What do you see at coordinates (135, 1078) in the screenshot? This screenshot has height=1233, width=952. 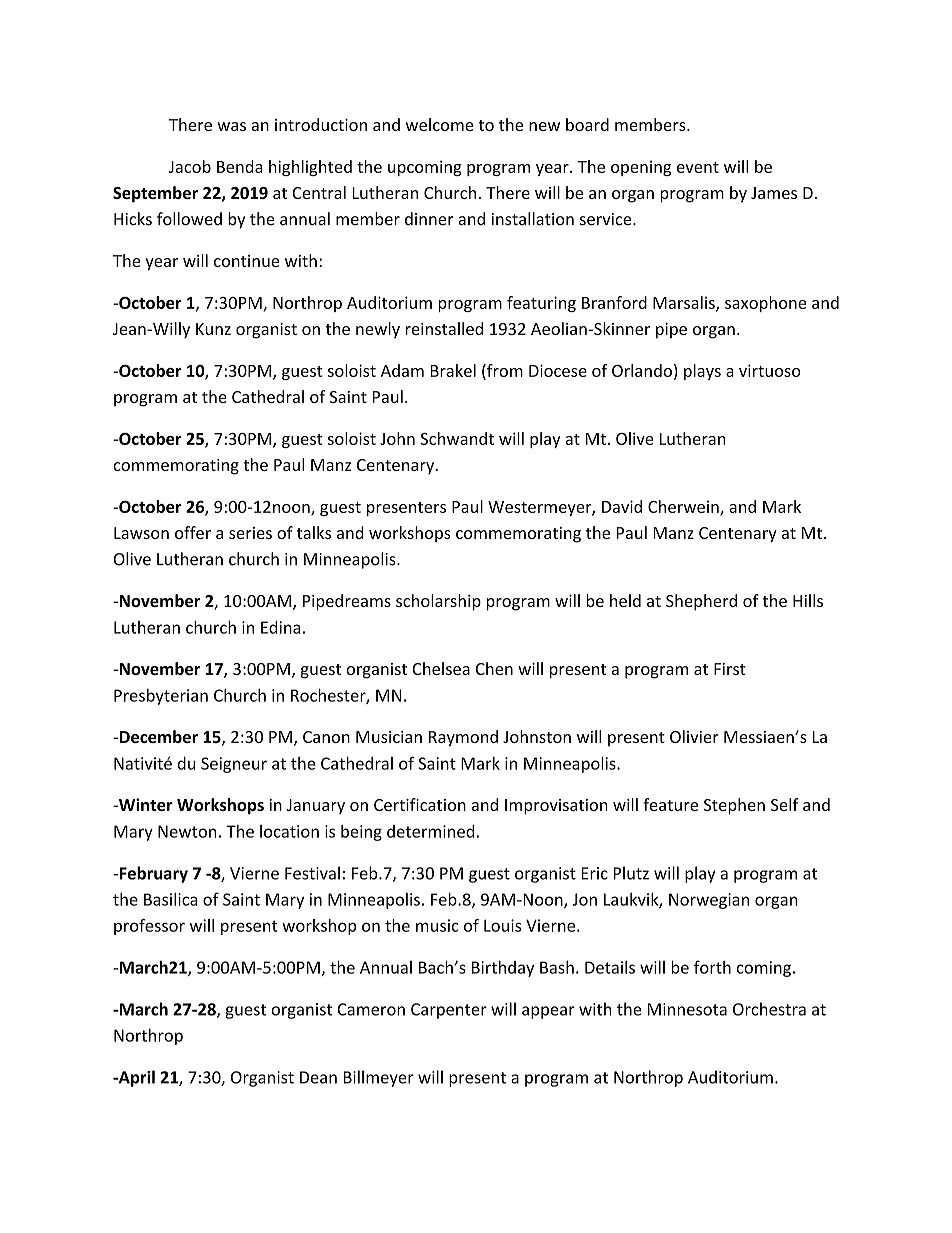 I see `April` at bounding box center [135, 1078].
